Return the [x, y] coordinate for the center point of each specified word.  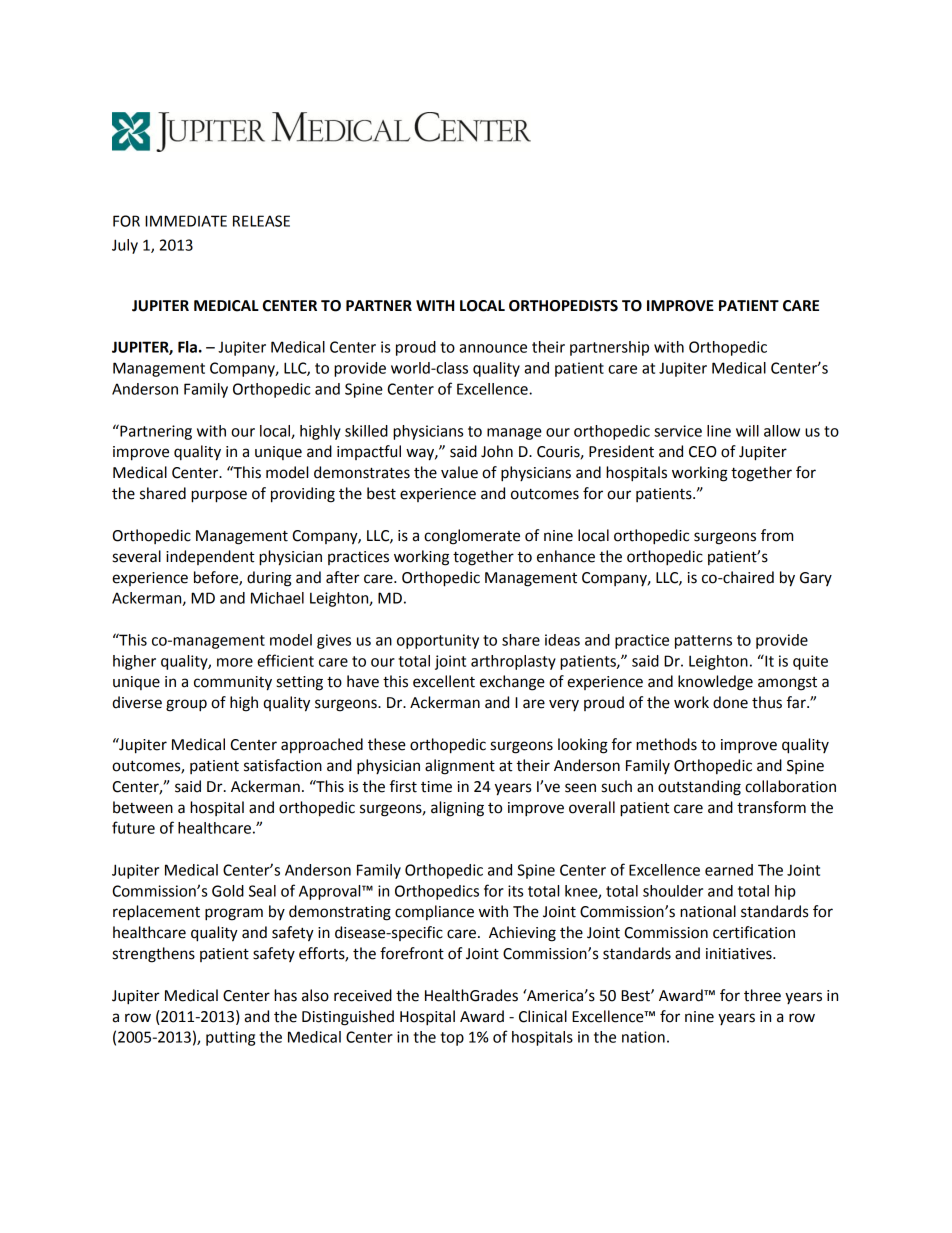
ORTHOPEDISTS [563, 306]
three [762, 995]
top [452, 1039]
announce [493, 348]
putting [230, 1038]
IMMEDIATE [186, 221]
